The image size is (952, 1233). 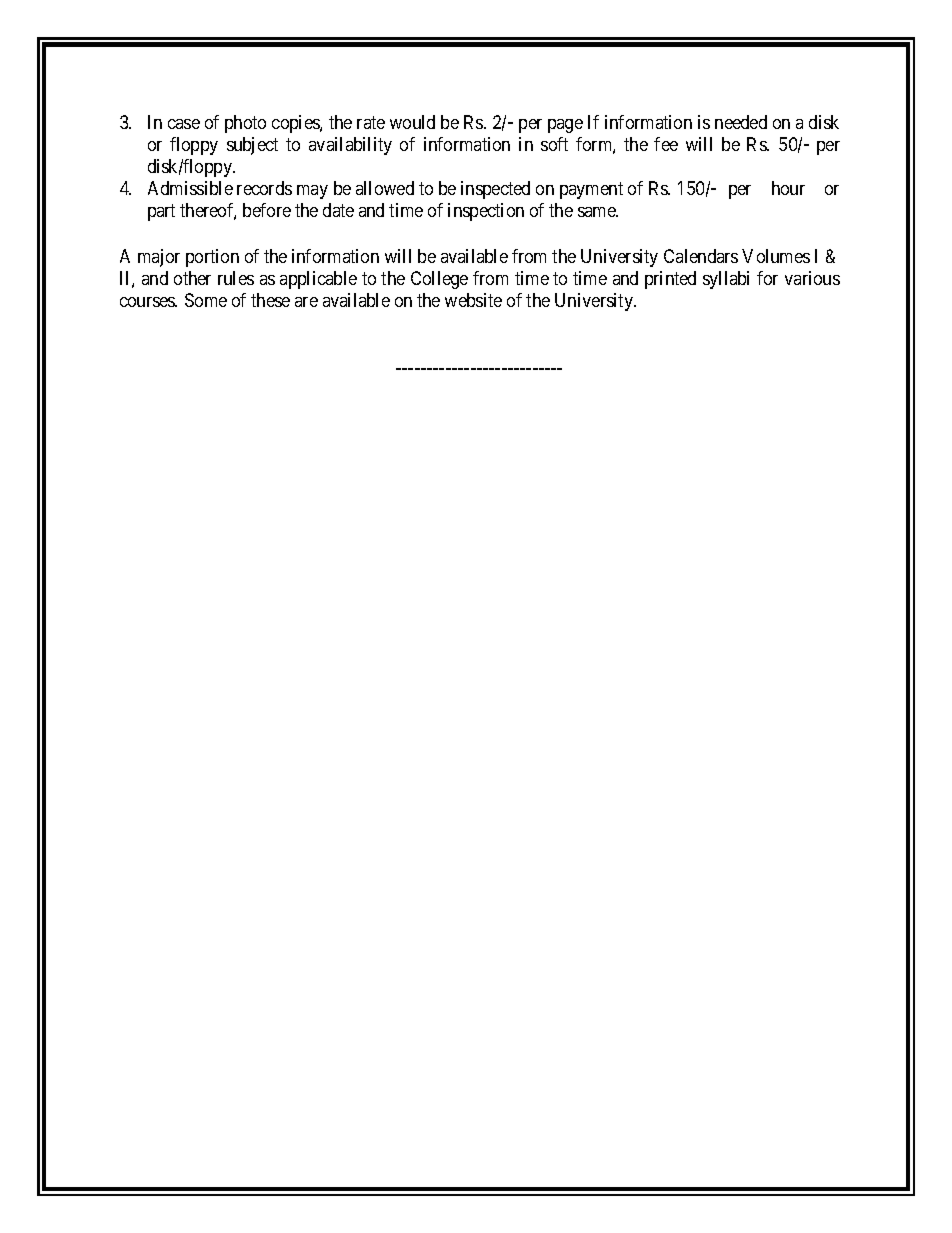 I want to click on photo, so click(x=245, y=124).
